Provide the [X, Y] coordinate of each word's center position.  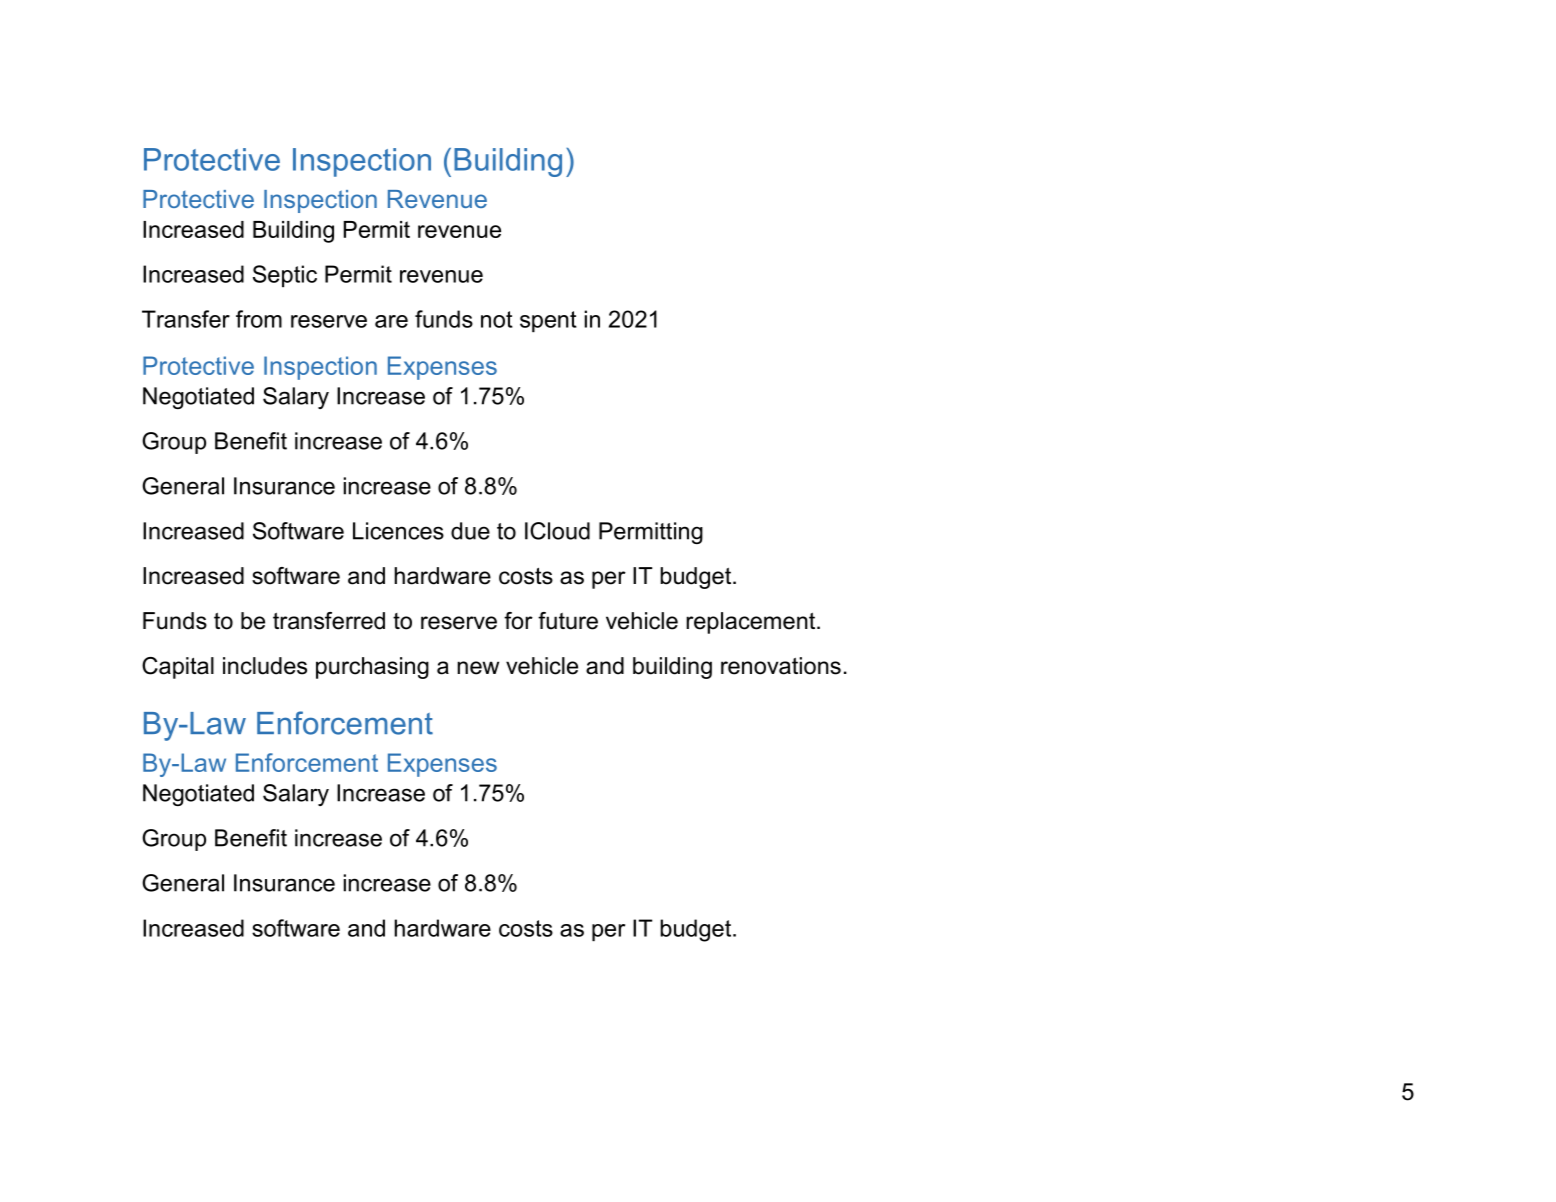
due [470, 531]
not [497, 319]
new [478, 668]
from [259, 319]
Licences [398, 531]
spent [548, 321]
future [568, 621]
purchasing [372, 668]
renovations [781, 666]
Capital [178, 668]
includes [265, 666]
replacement [752, 623]
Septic [285, 276]
